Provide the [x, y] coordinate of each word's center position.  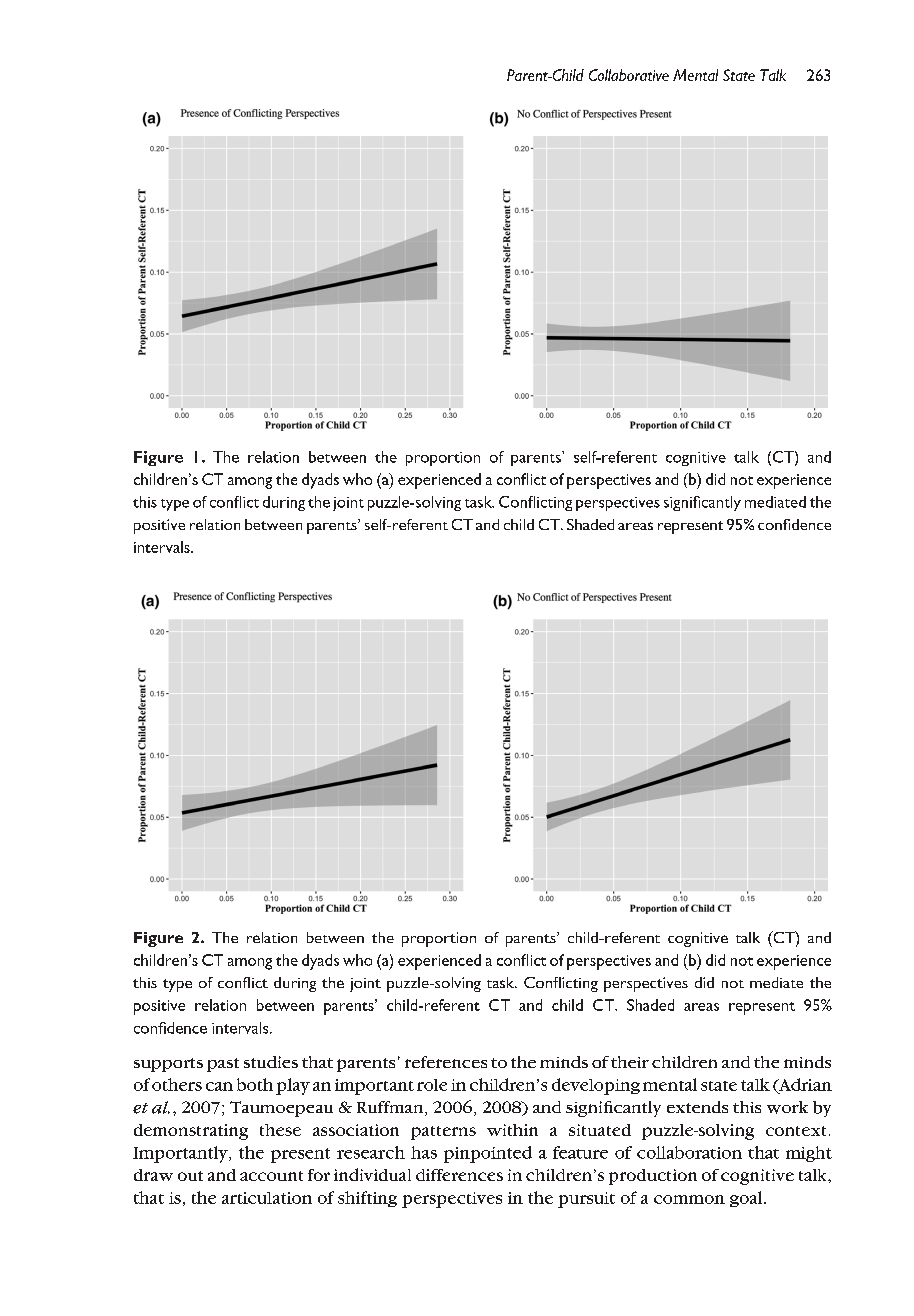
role [432, 1085]
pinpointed [488, 1154]
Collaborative [629, 75]
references [446, 1062]
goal [747, 1199]
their [630, 1062]
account [271, 1176]
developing [596, 1086]
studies [271, 1062]
